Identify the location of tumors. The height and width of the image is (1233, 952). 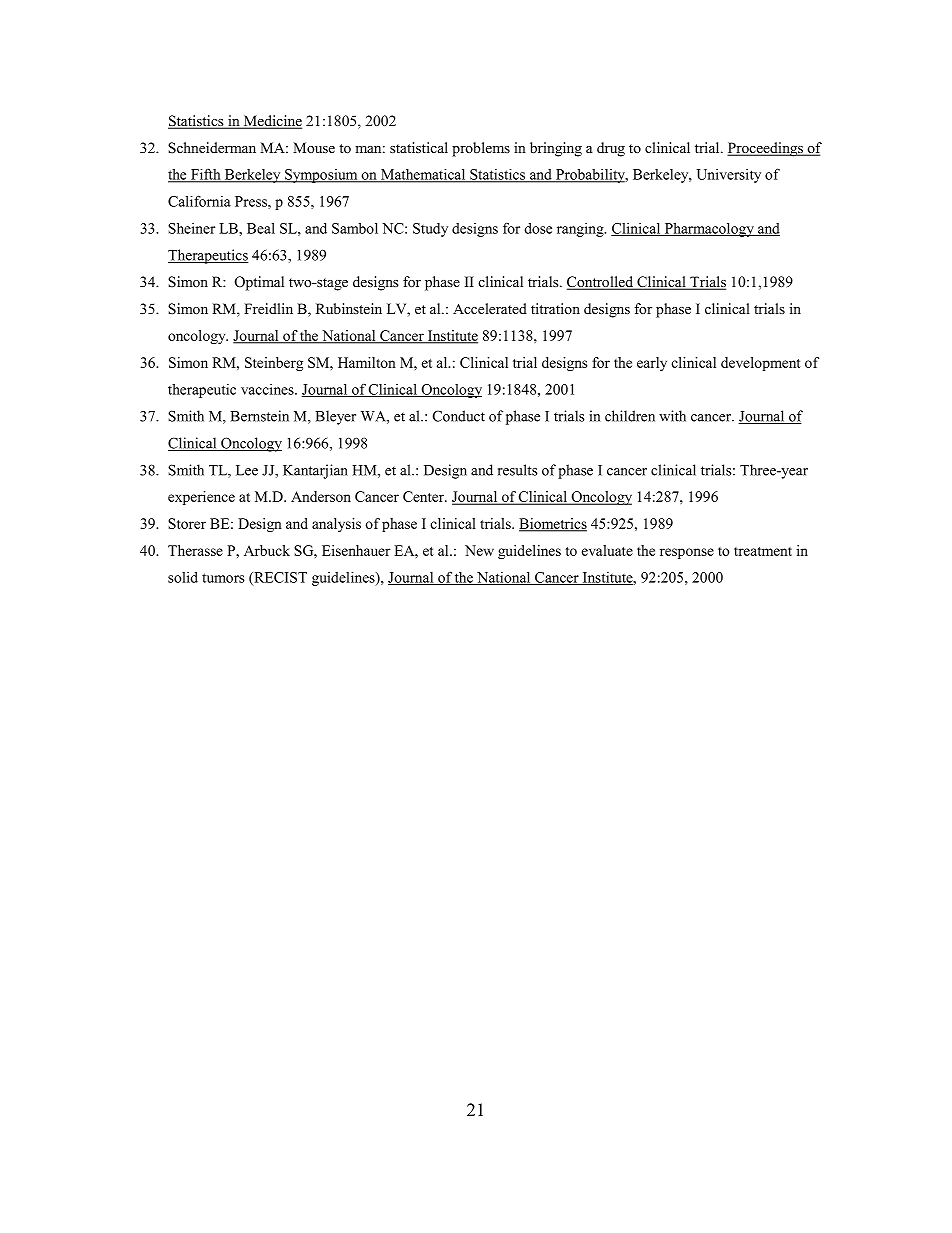
(223, 578).
